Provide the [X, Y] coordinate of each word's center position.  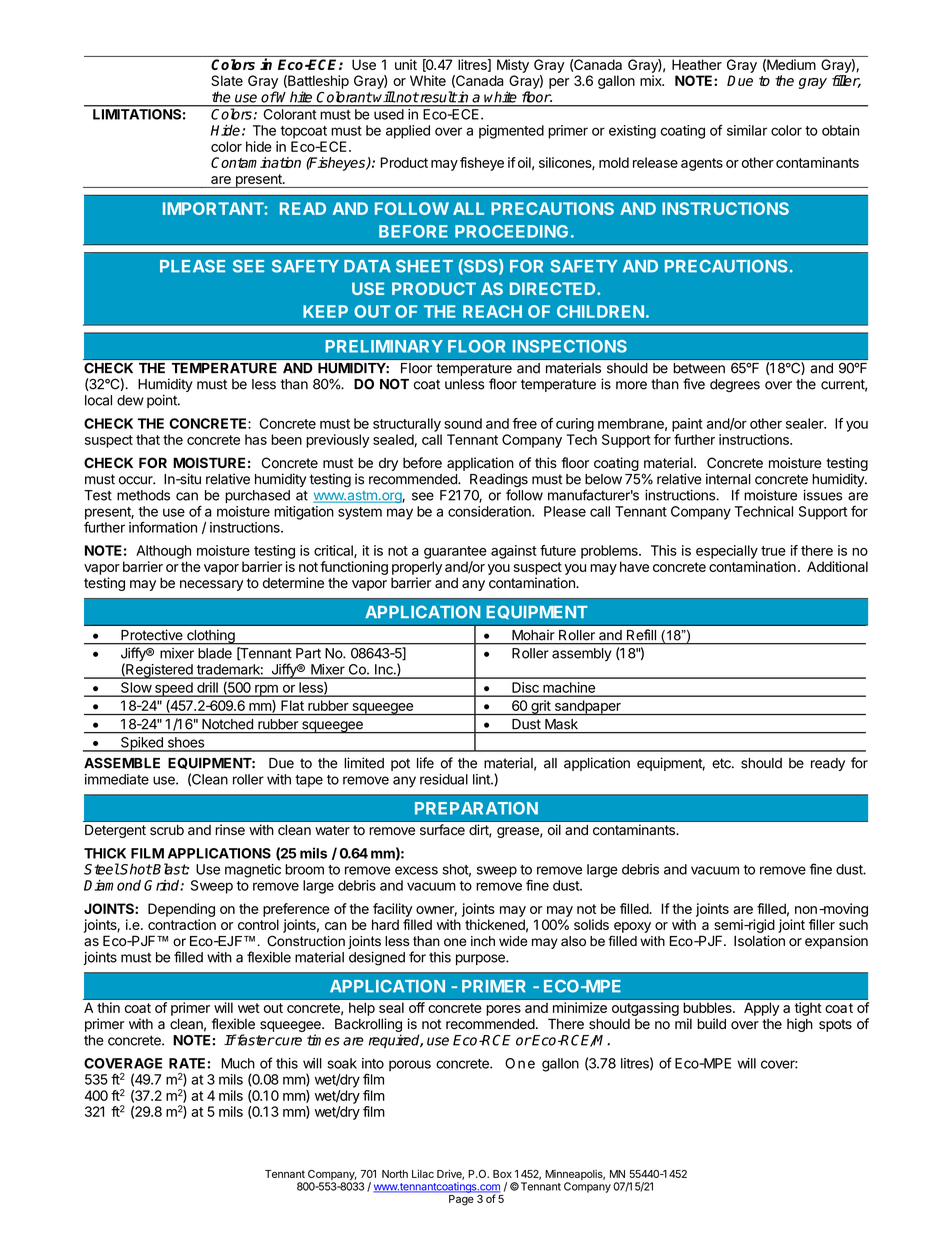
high [800, 1025]
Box [502, 1174]
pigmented [511, 132]
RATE [187, 1063]
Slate [227, 80]
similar [747, 130]
